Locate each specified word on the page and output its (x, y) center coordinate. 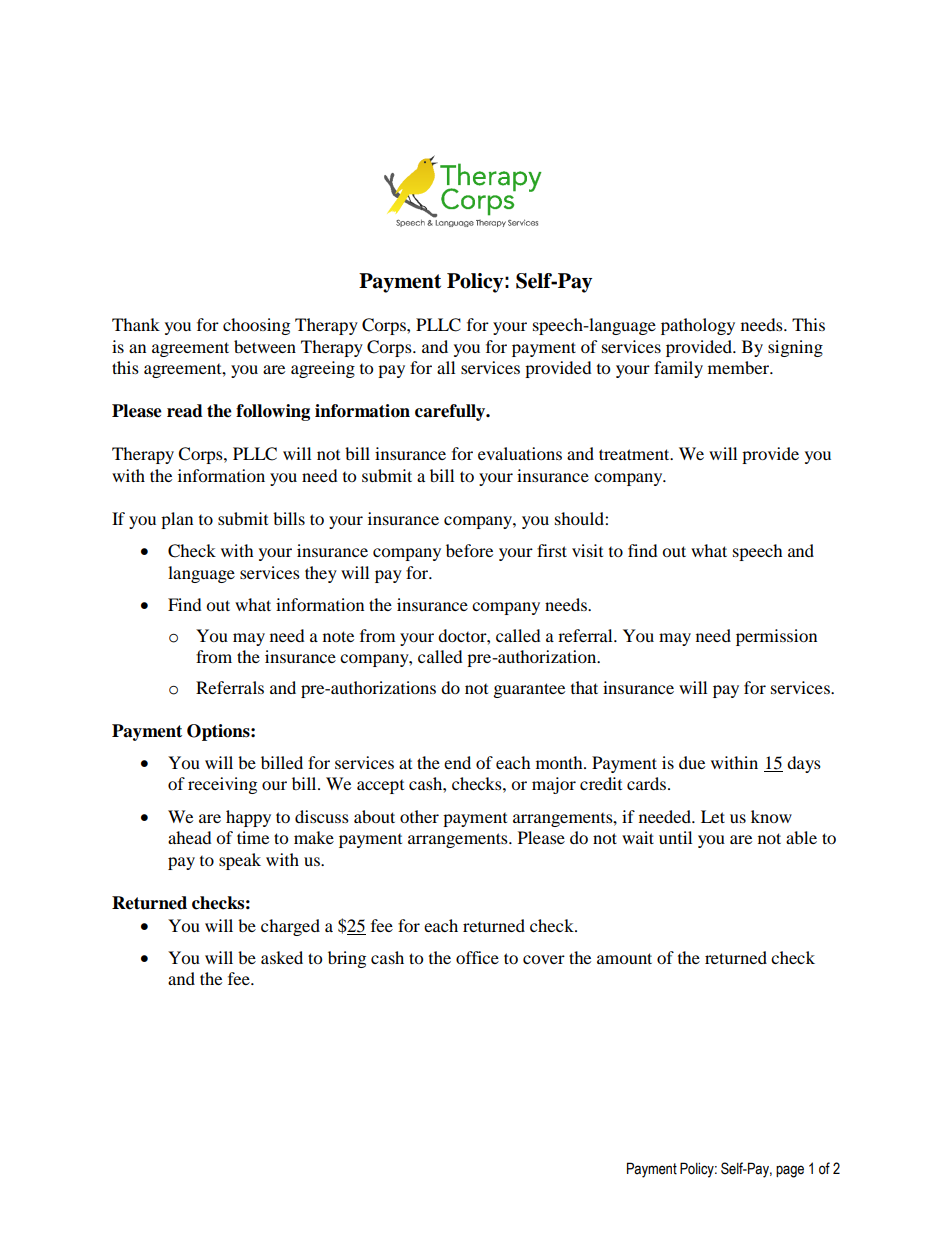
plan (177, 520)
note (338, 636)
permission (776, 637)
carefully (451, 412)
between (265, 346)
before (469, 550)
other (419, 816)
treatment (635, 454)
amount (624, 958)
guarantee (529, 690)
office (477, 957)
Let (713, 816)
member (740, 367)
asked (282, 957)
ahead (190, 837)
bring (347, 959)
